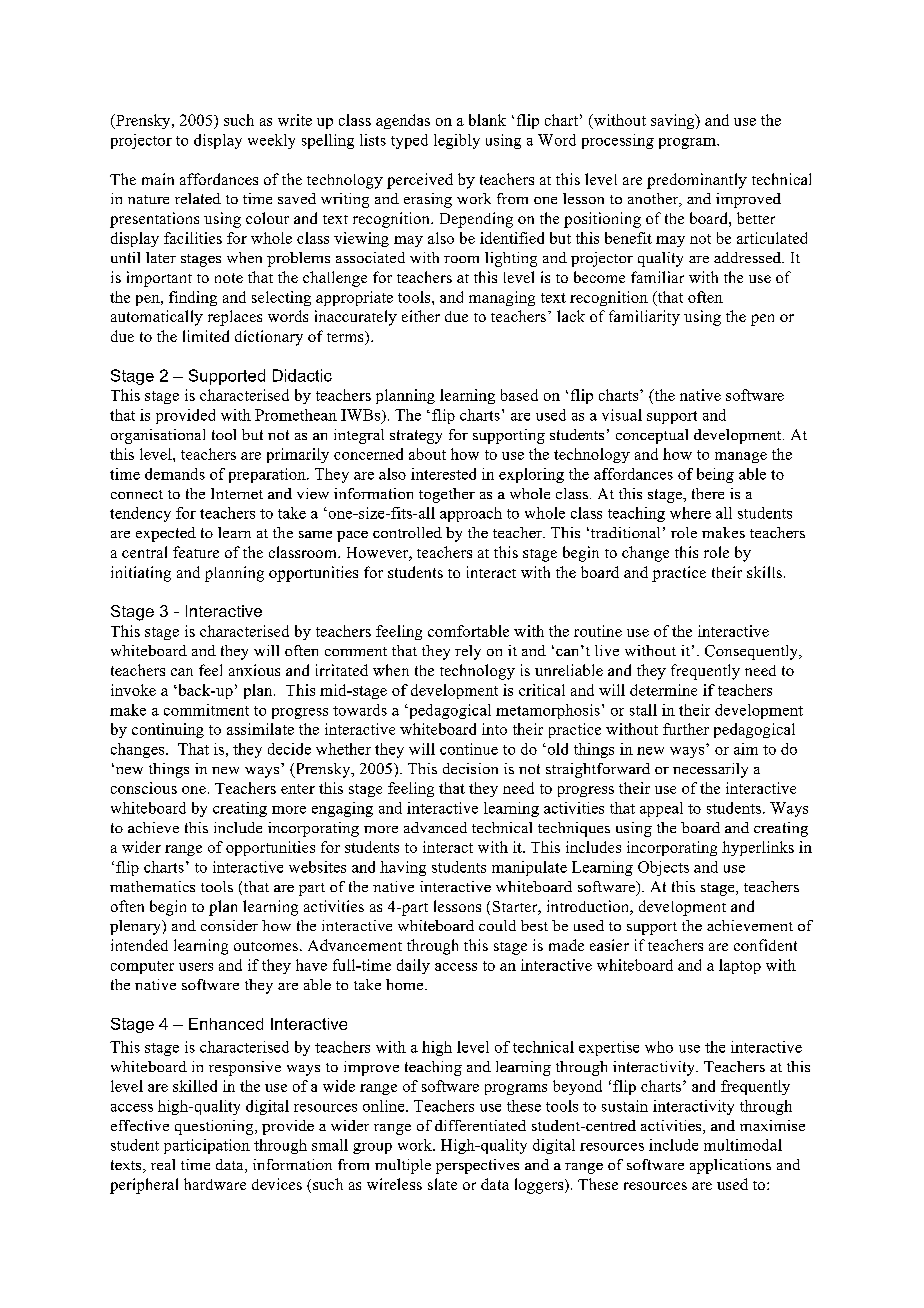 The height and width of the page is (1308, 924). I want to click on there, so click(708, 493).
